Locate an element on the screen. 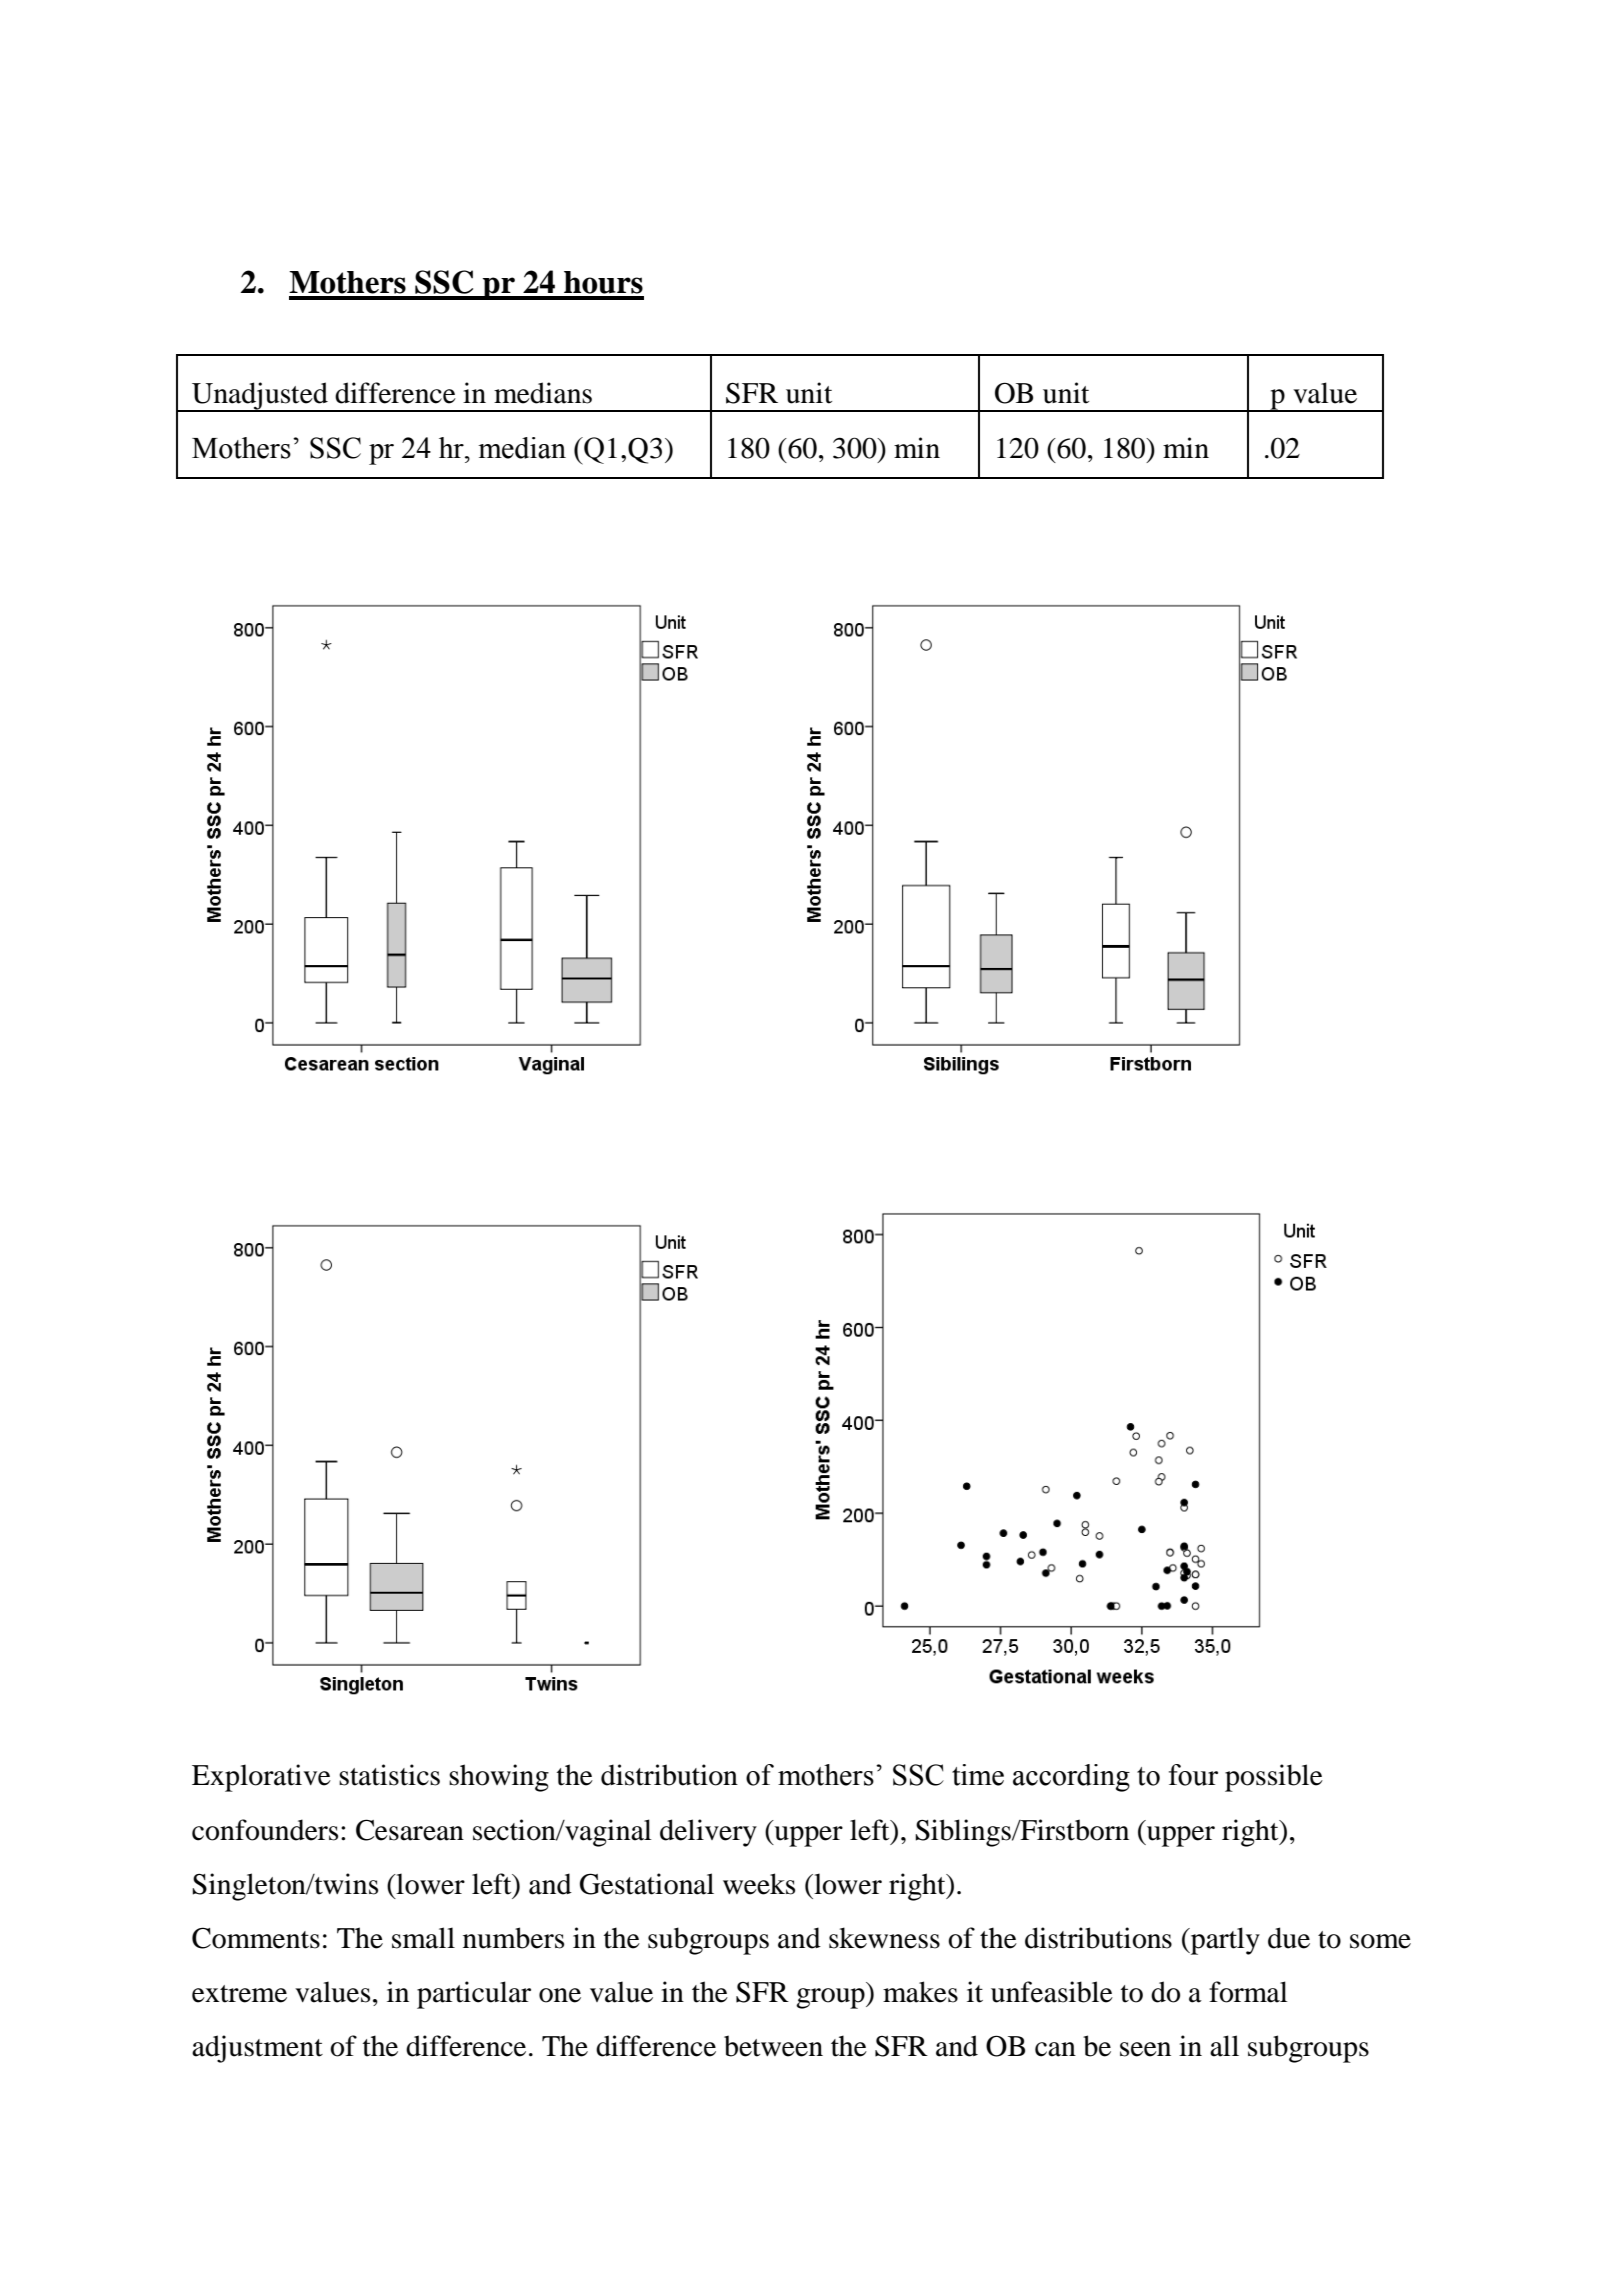  time is located at coordinates (978, 1775).
